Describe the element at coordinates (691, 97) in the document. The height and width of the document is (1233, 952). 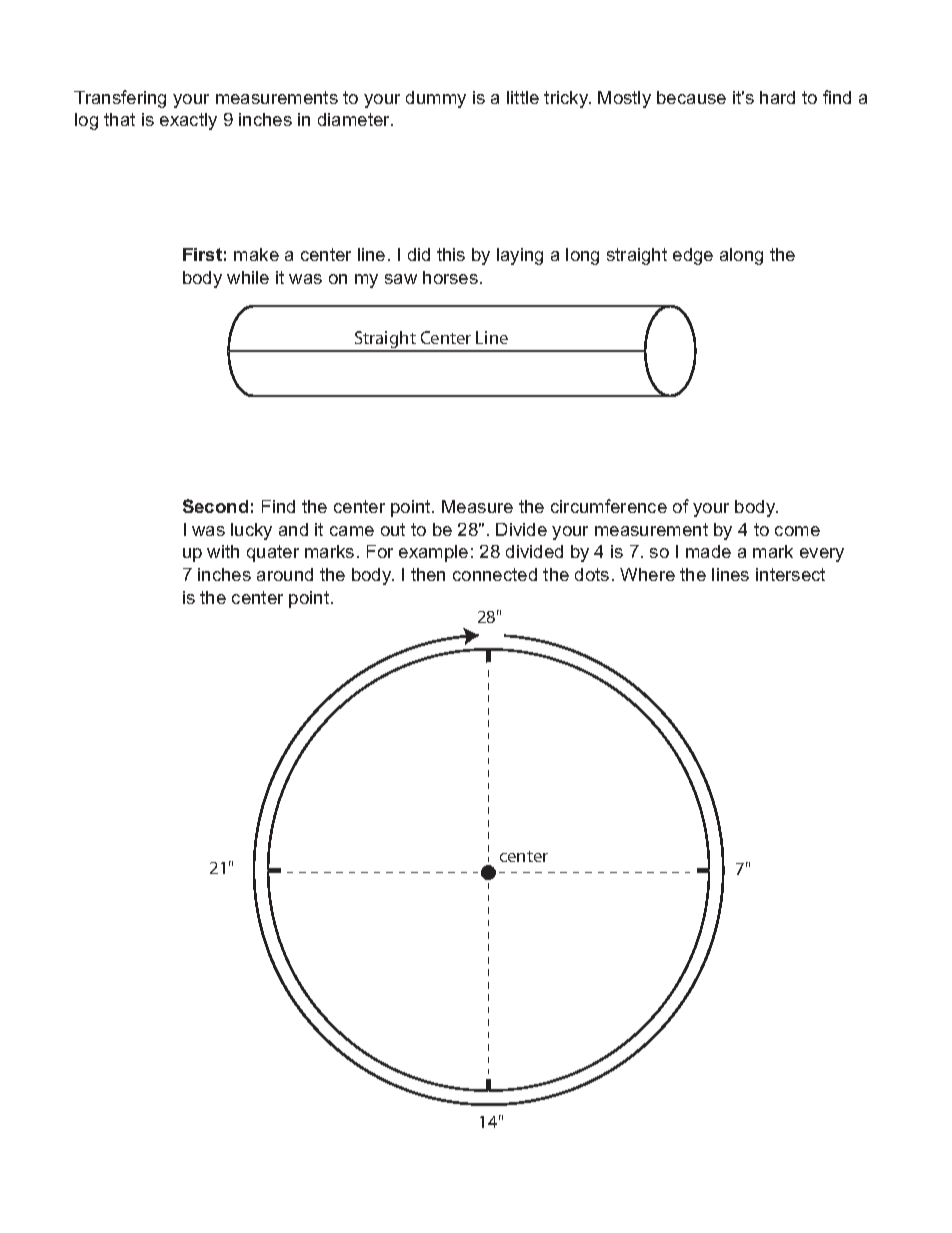
I see `because` at that location.
